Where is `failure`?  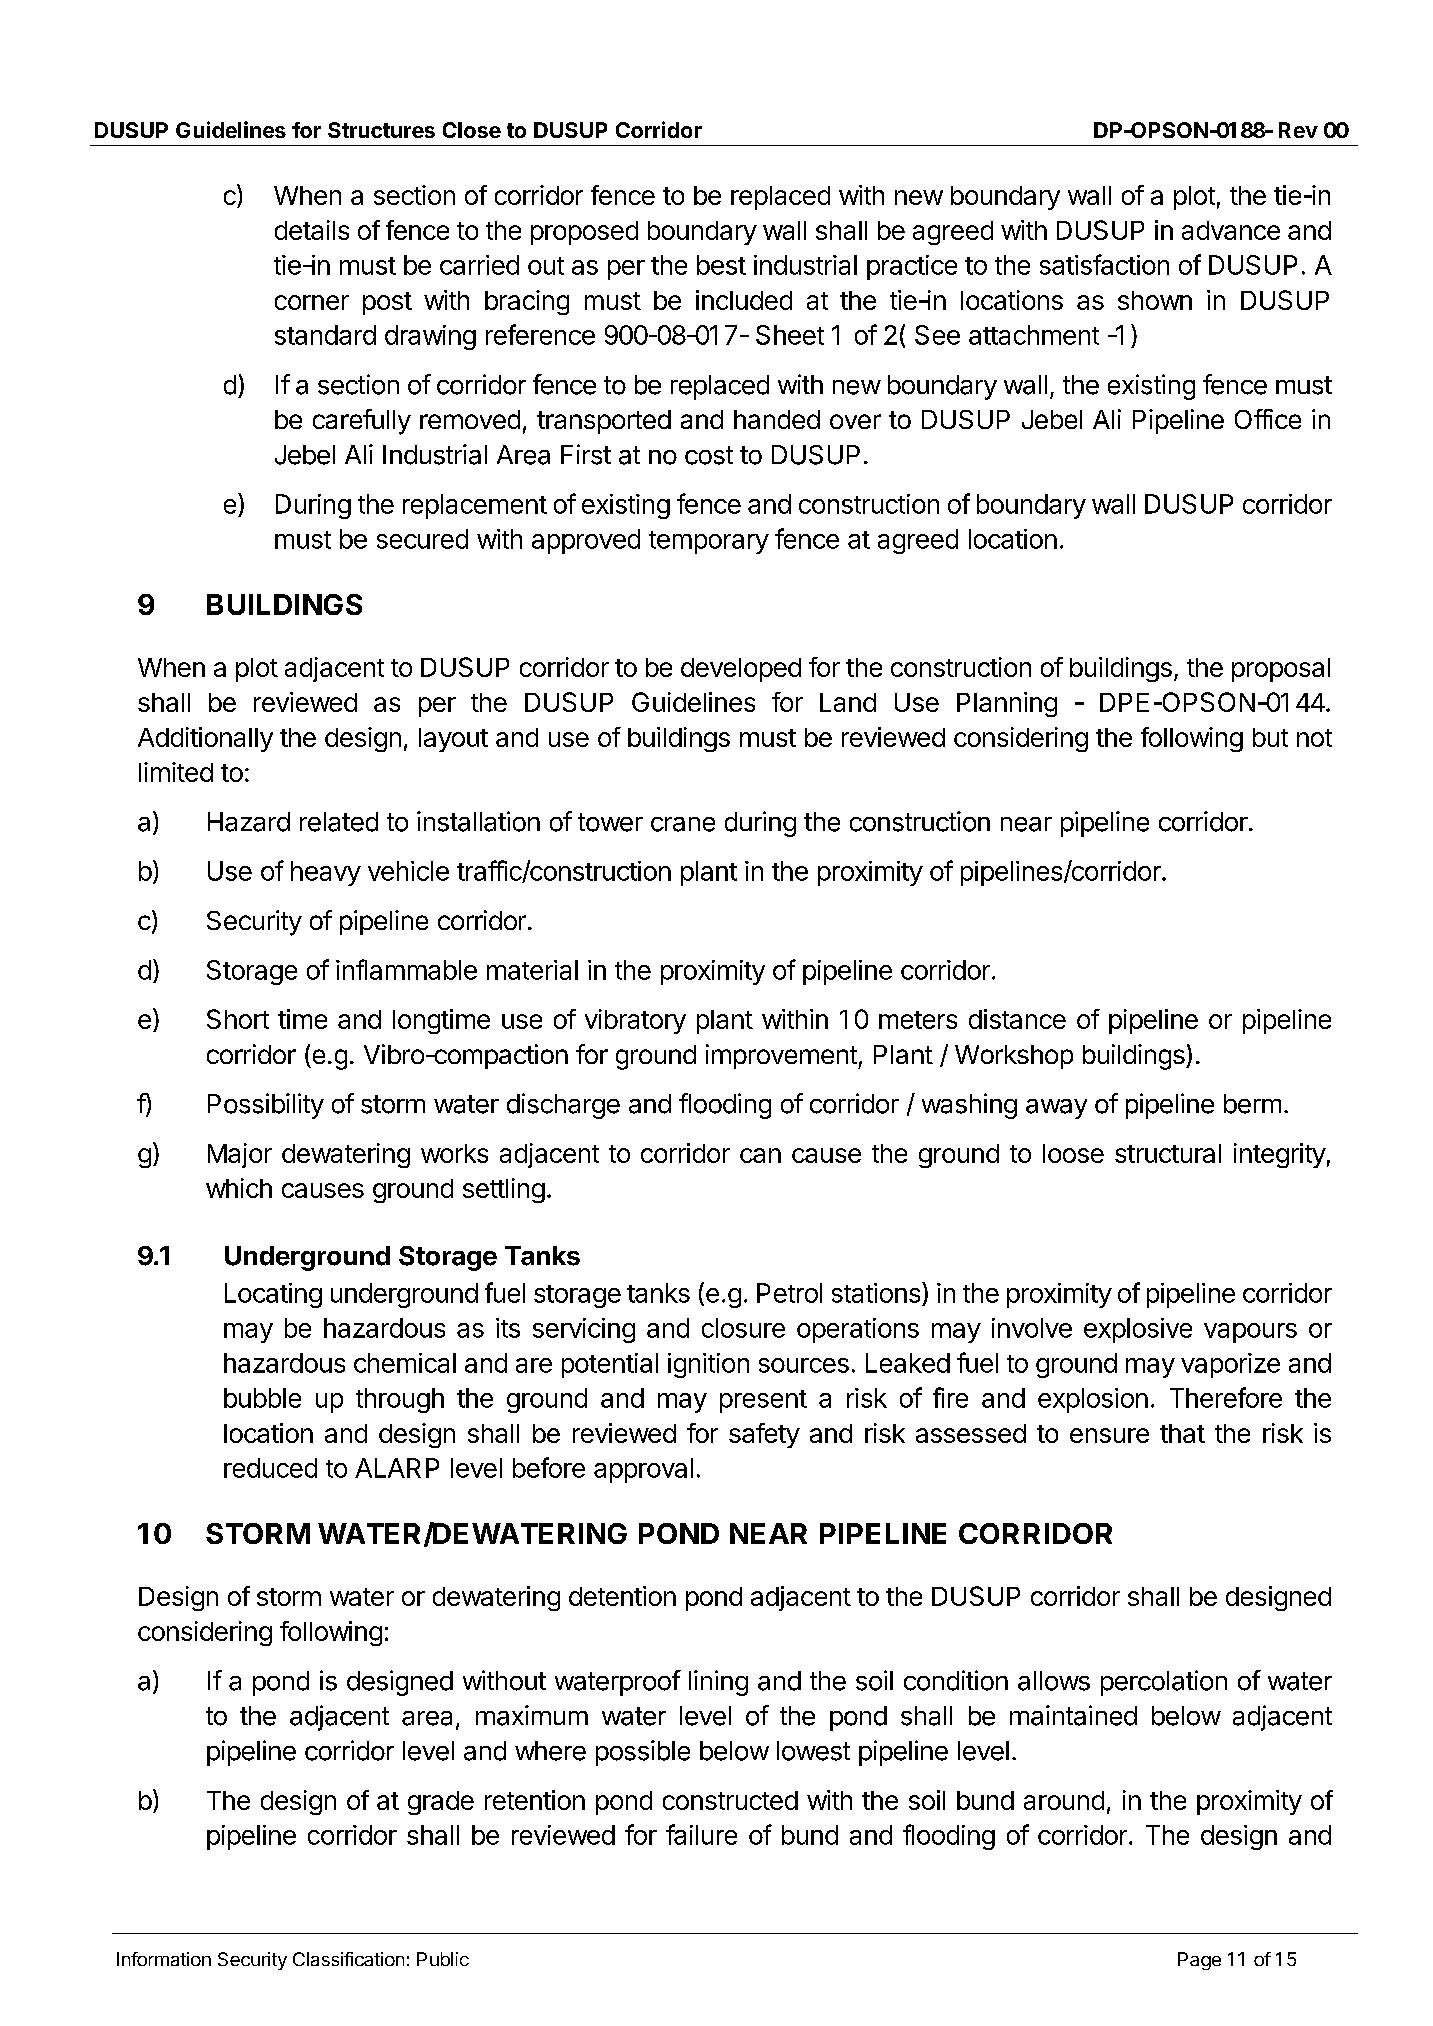 failure is located at coordinates (701, 1834).
